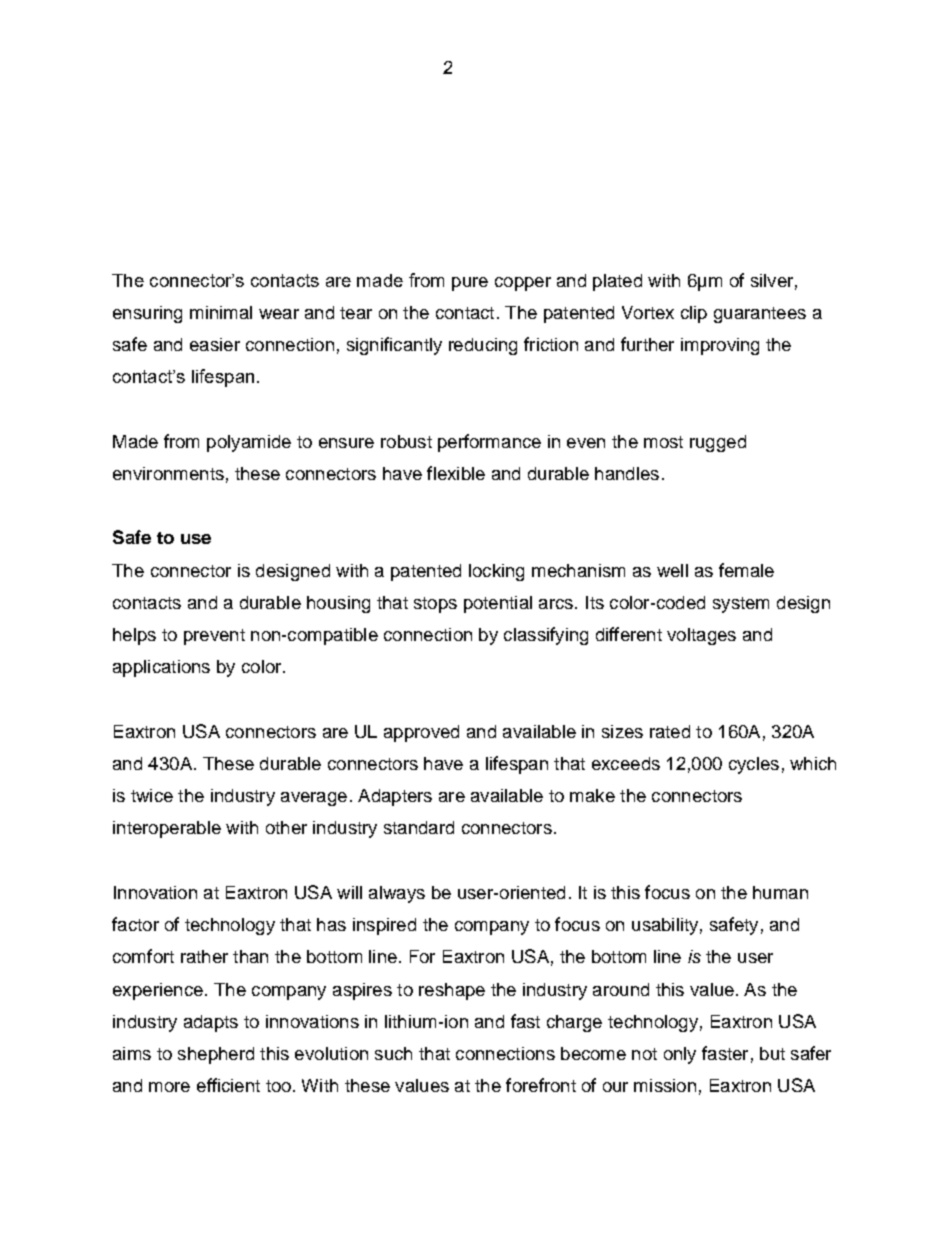 Image resolution: width=952 pixels, height=1233 pixels. What do you see at coordinates (161, 668) in the screenshot?
I see `applications` at bounding box center [161, 668].
